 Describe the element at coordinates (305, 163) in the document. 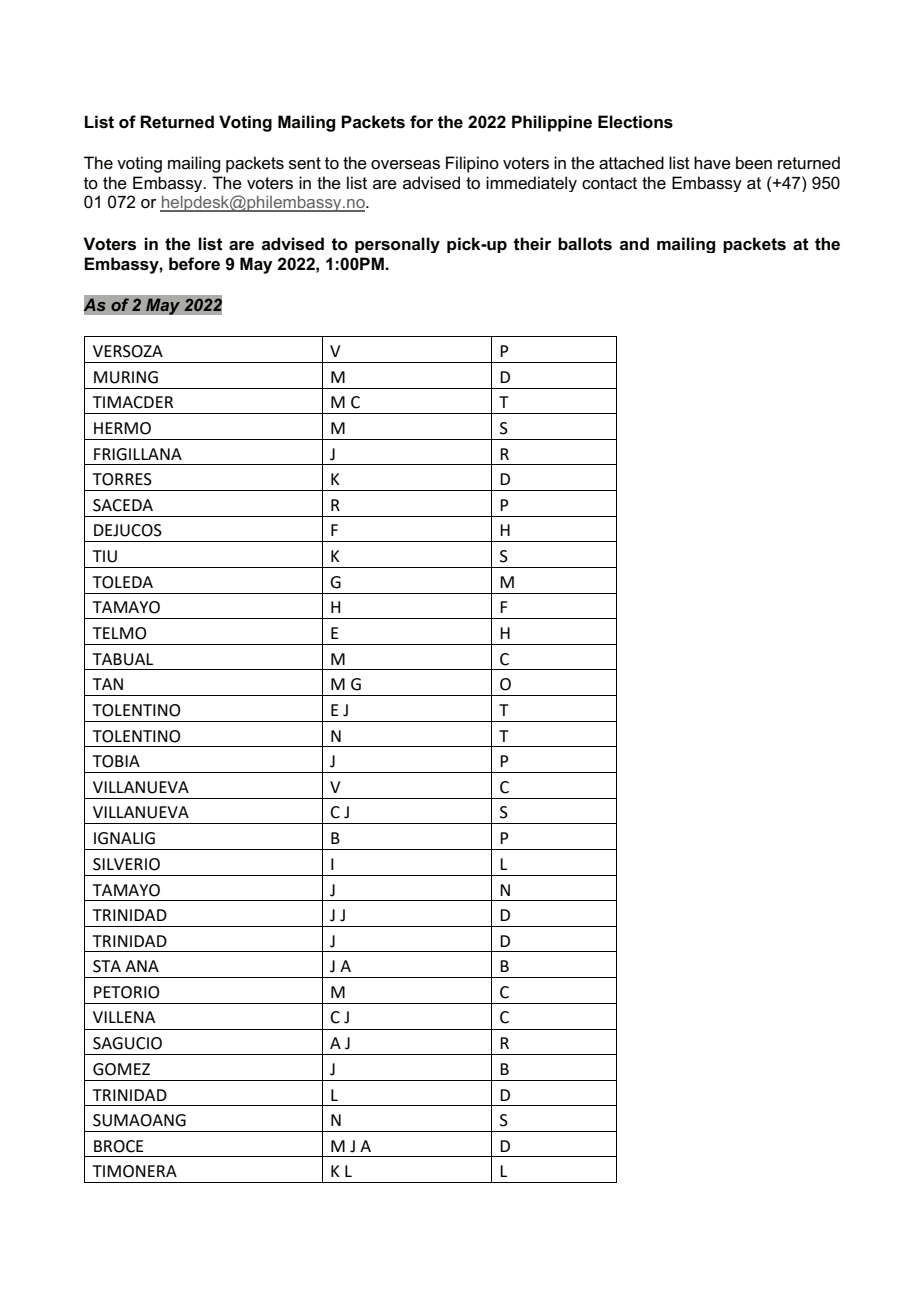

I see `sent` at that location.
